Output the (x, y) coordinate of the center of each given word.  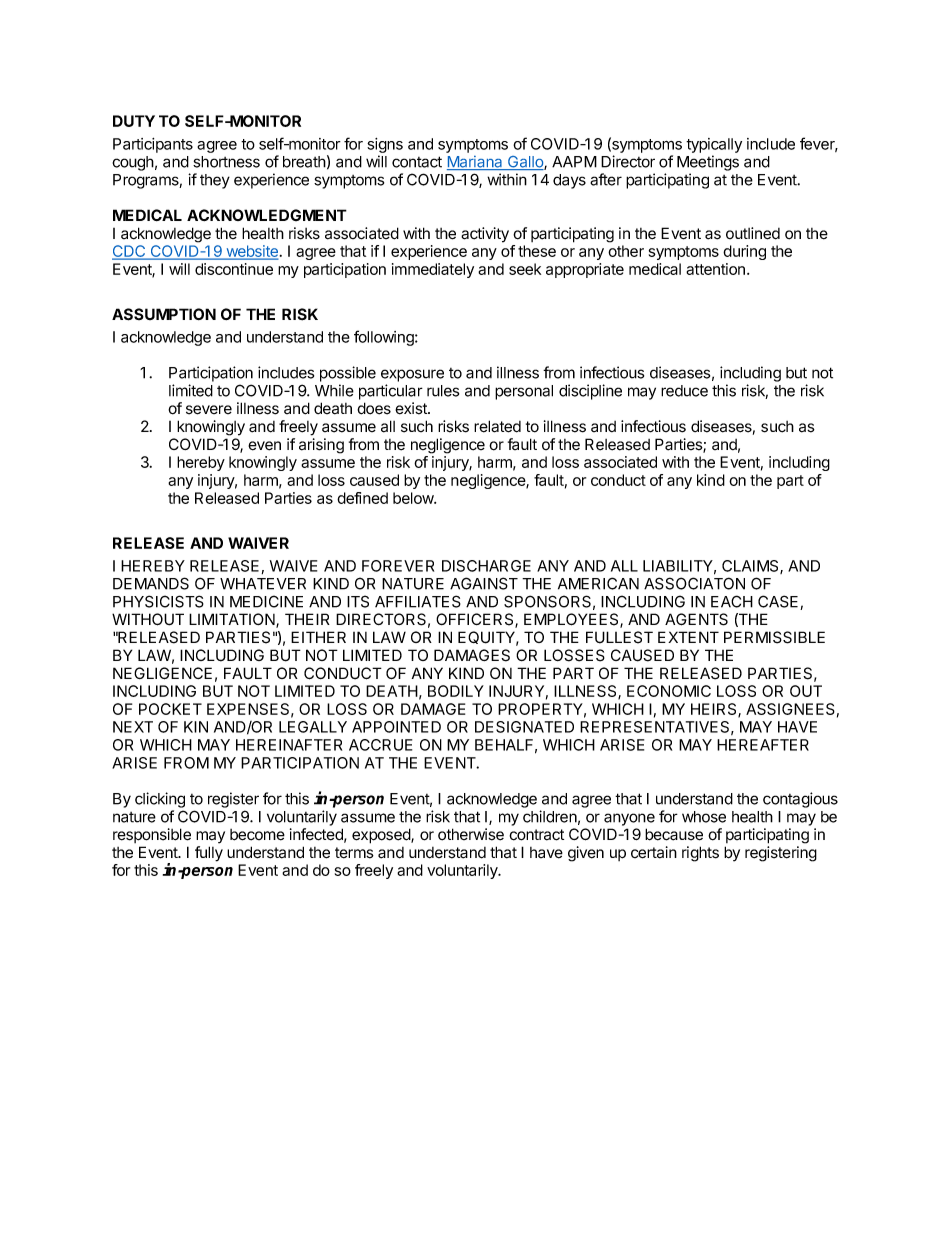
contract (536, 835)
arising (321, 446)
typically (714, 145)
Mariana (476, 162)
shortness (226, 162)
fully (209, 854)
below (414, 498)
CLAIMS (751, 567)
